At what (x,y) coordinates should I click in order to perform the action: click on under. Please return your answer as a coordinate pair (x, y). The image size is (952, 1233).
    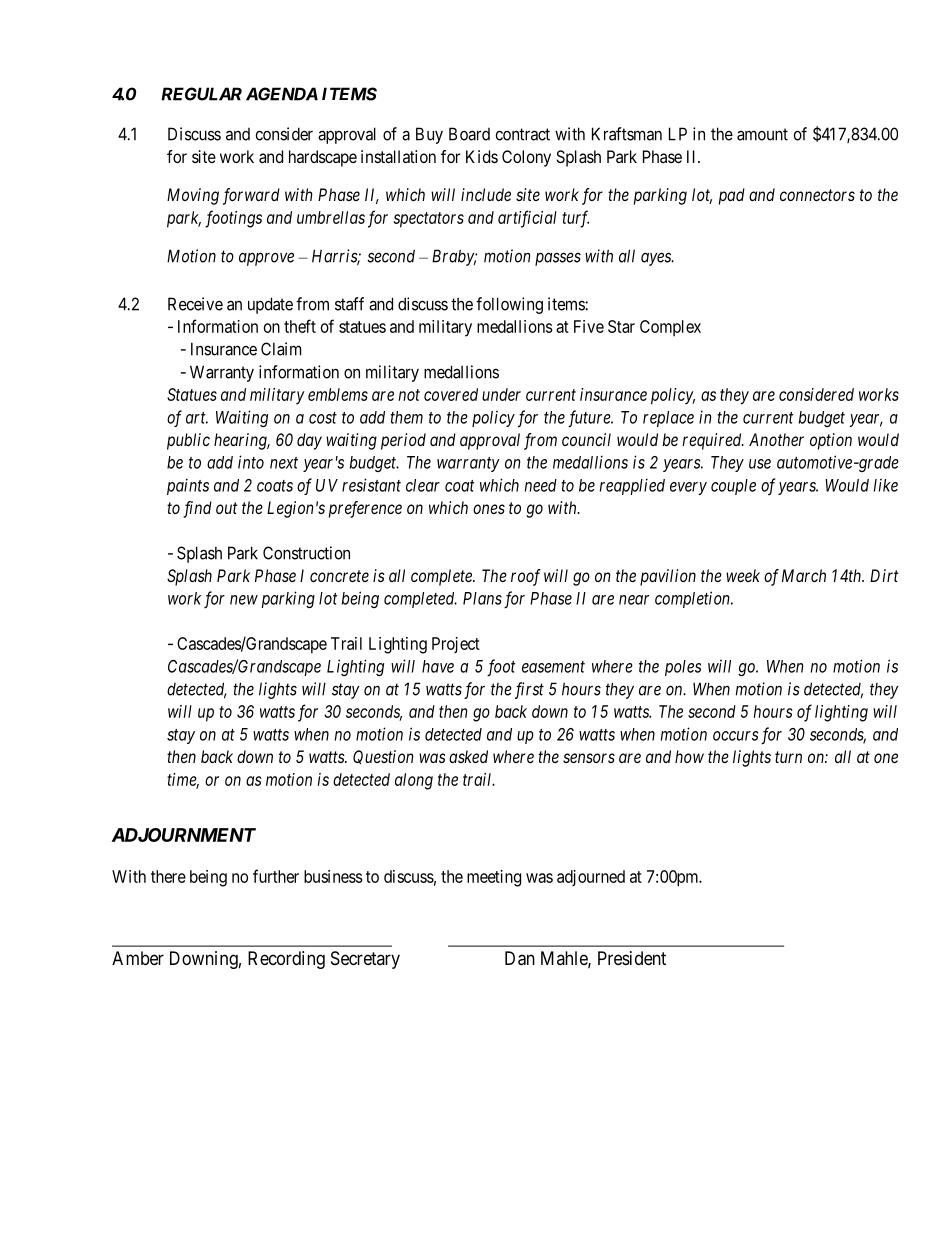
    Looking at the image, I should click on (501, 394).
